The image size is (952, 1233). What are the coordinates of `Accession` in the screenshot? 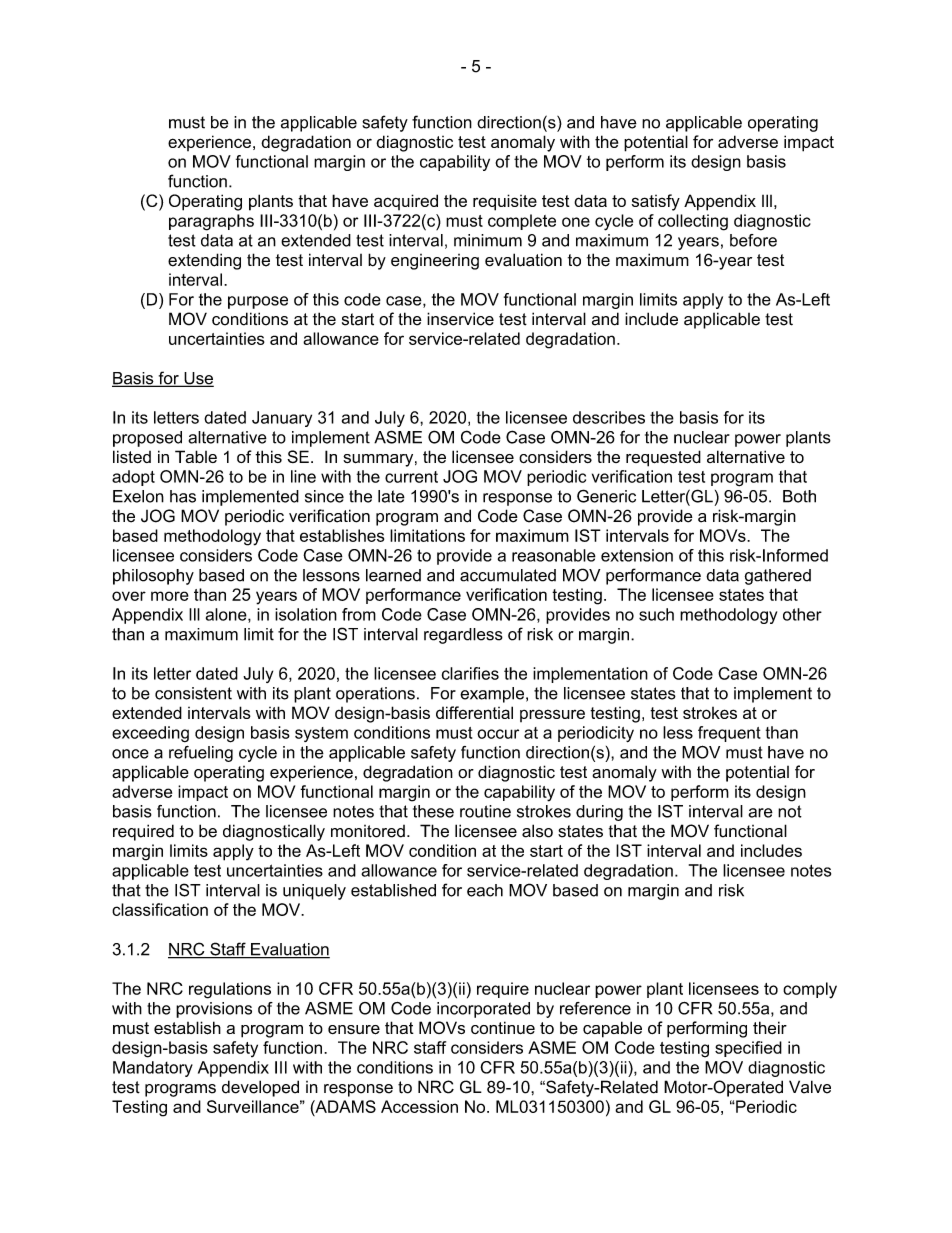 It's located at (419, 1106).
